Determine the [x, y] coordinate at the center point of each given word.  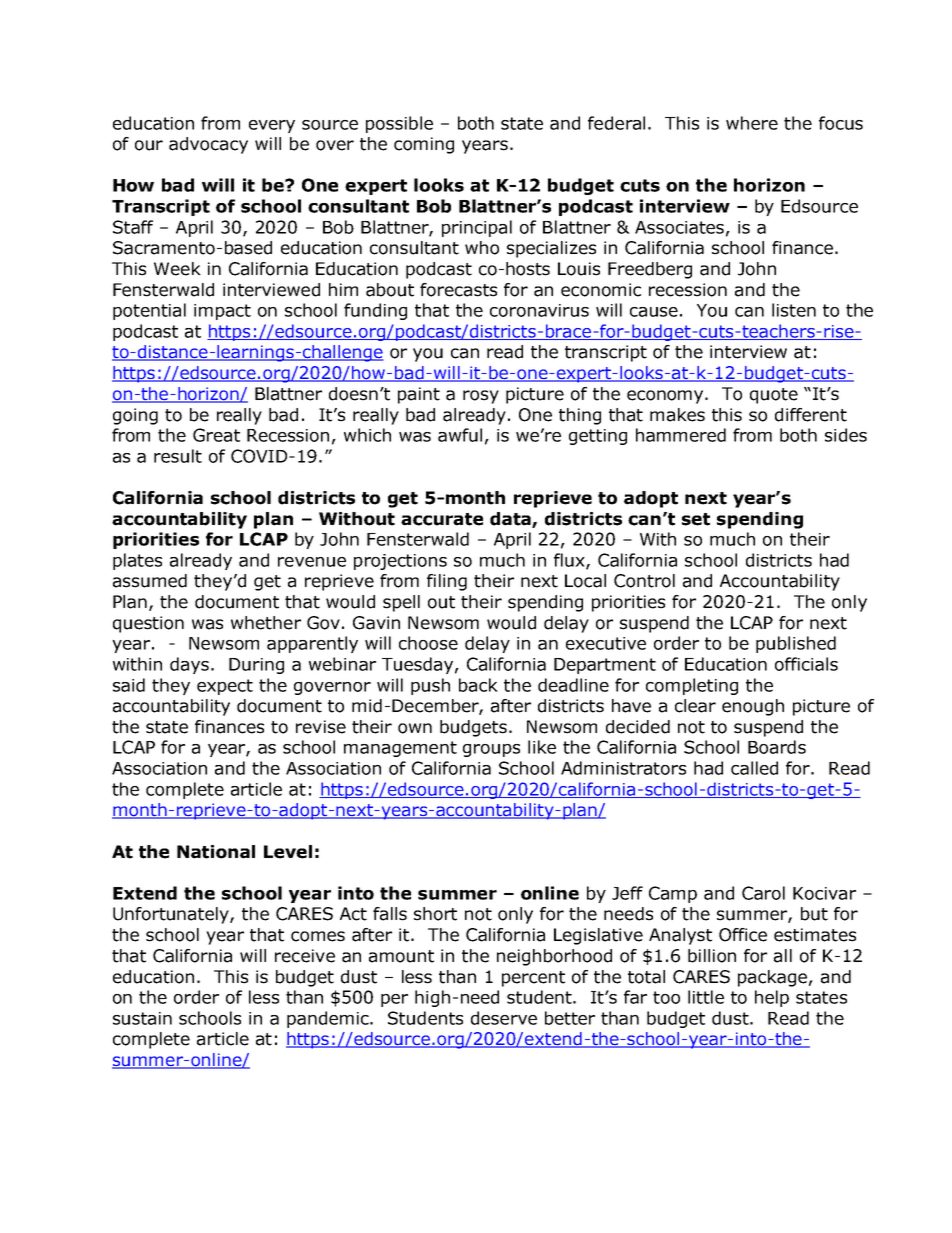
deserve [504, 1018]
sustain [142, 1018]
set [696, 519]
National [216, 852]
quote [774, 396]
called [754, 768]
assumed [150, 581]
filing [447, 582]
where [752, 123]
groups [491, 750]
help [772, 998]
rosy [481, 397]
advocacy [208, 145]
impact [222, 312]
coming [424, 145]
